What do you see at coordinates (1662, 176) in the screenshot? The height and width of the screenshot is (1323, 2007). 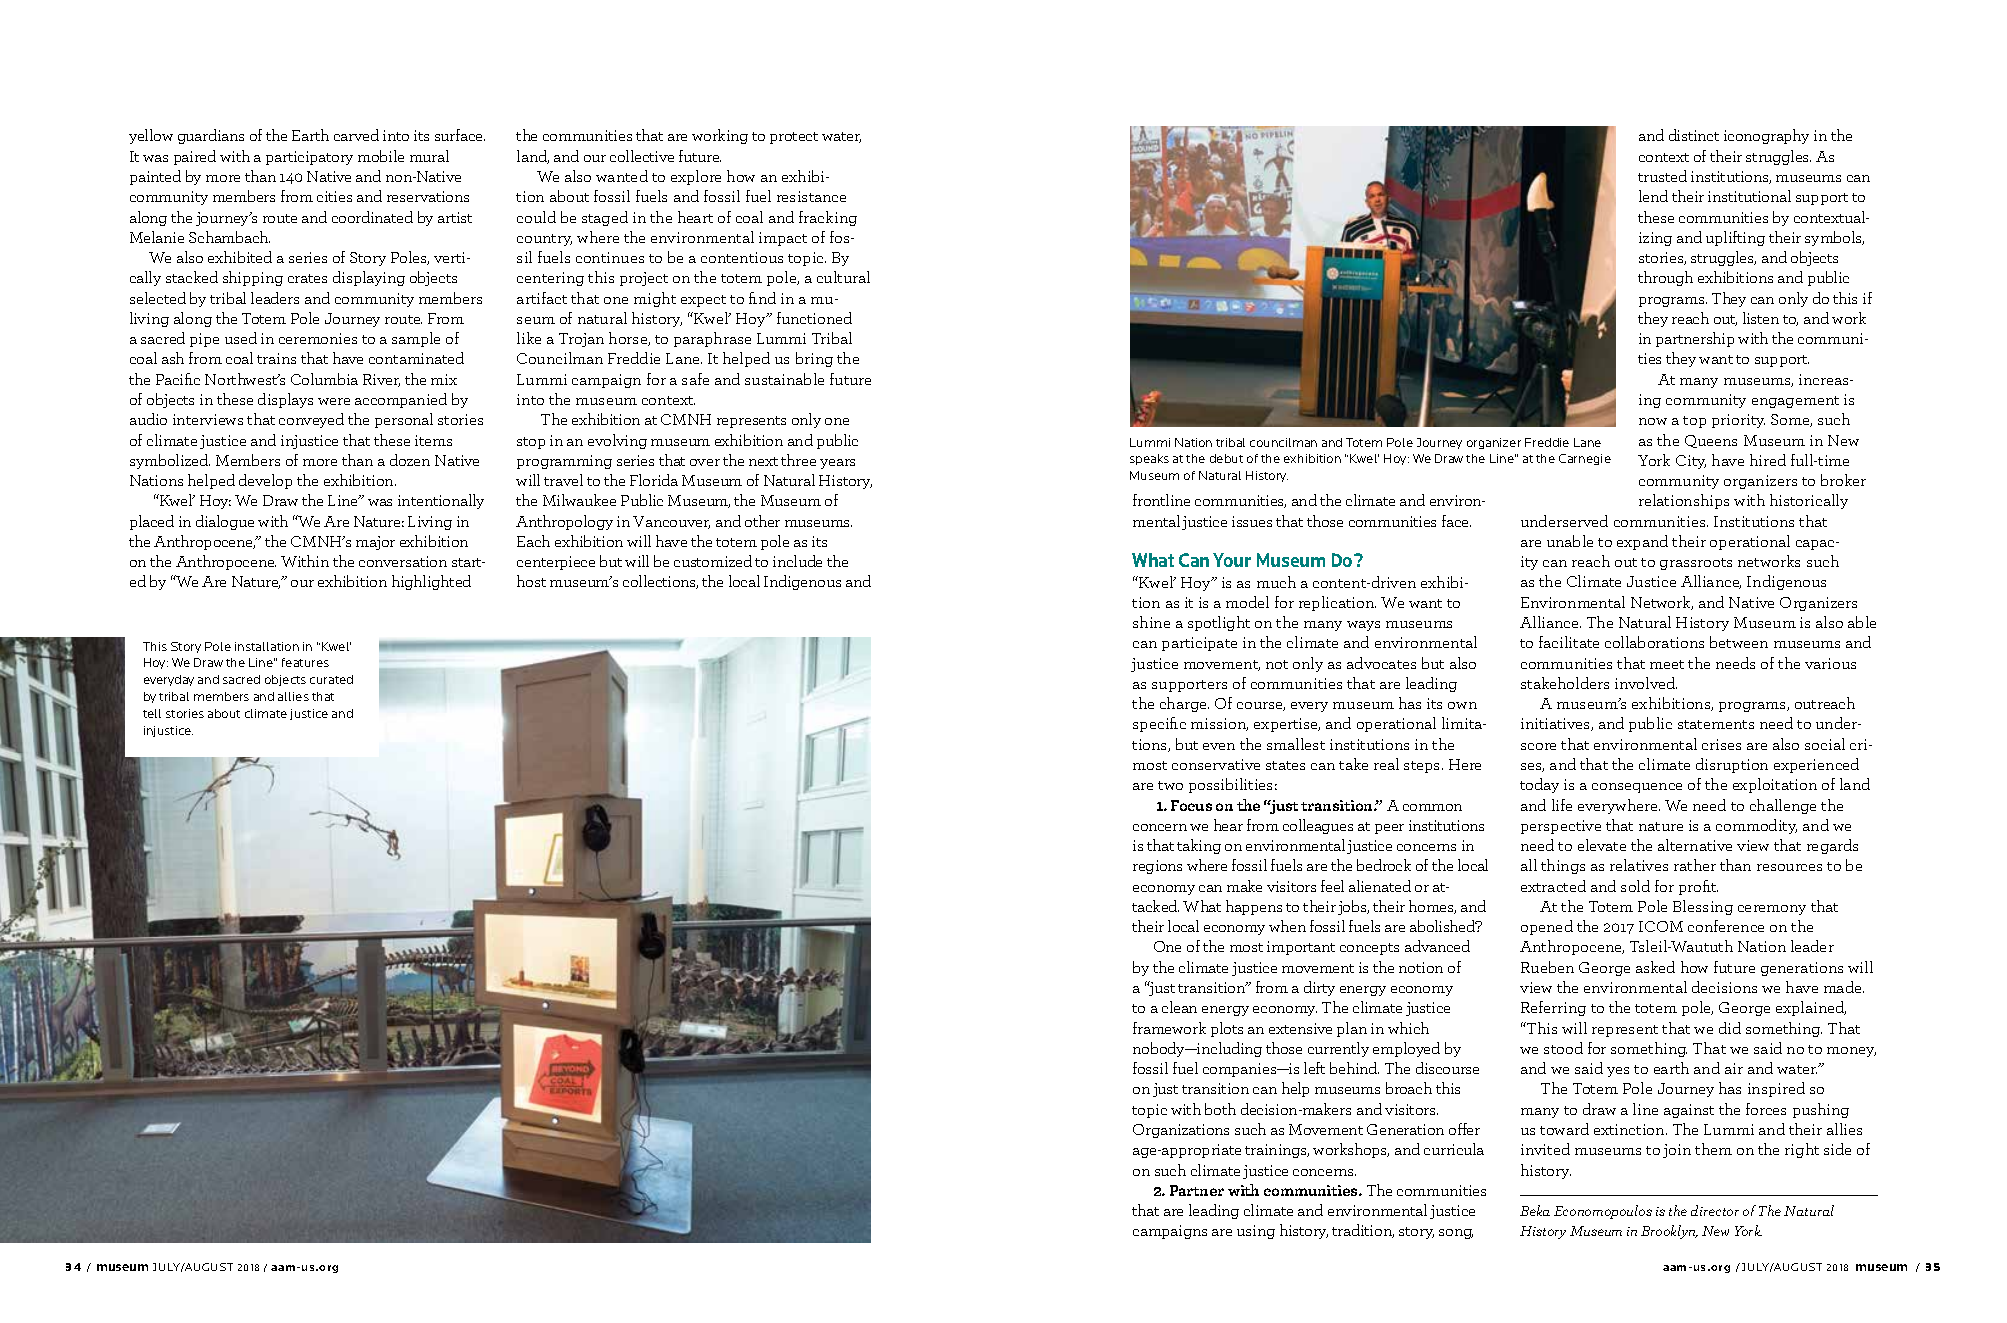 I see `trusted` at bounding box center [1662, 176].
